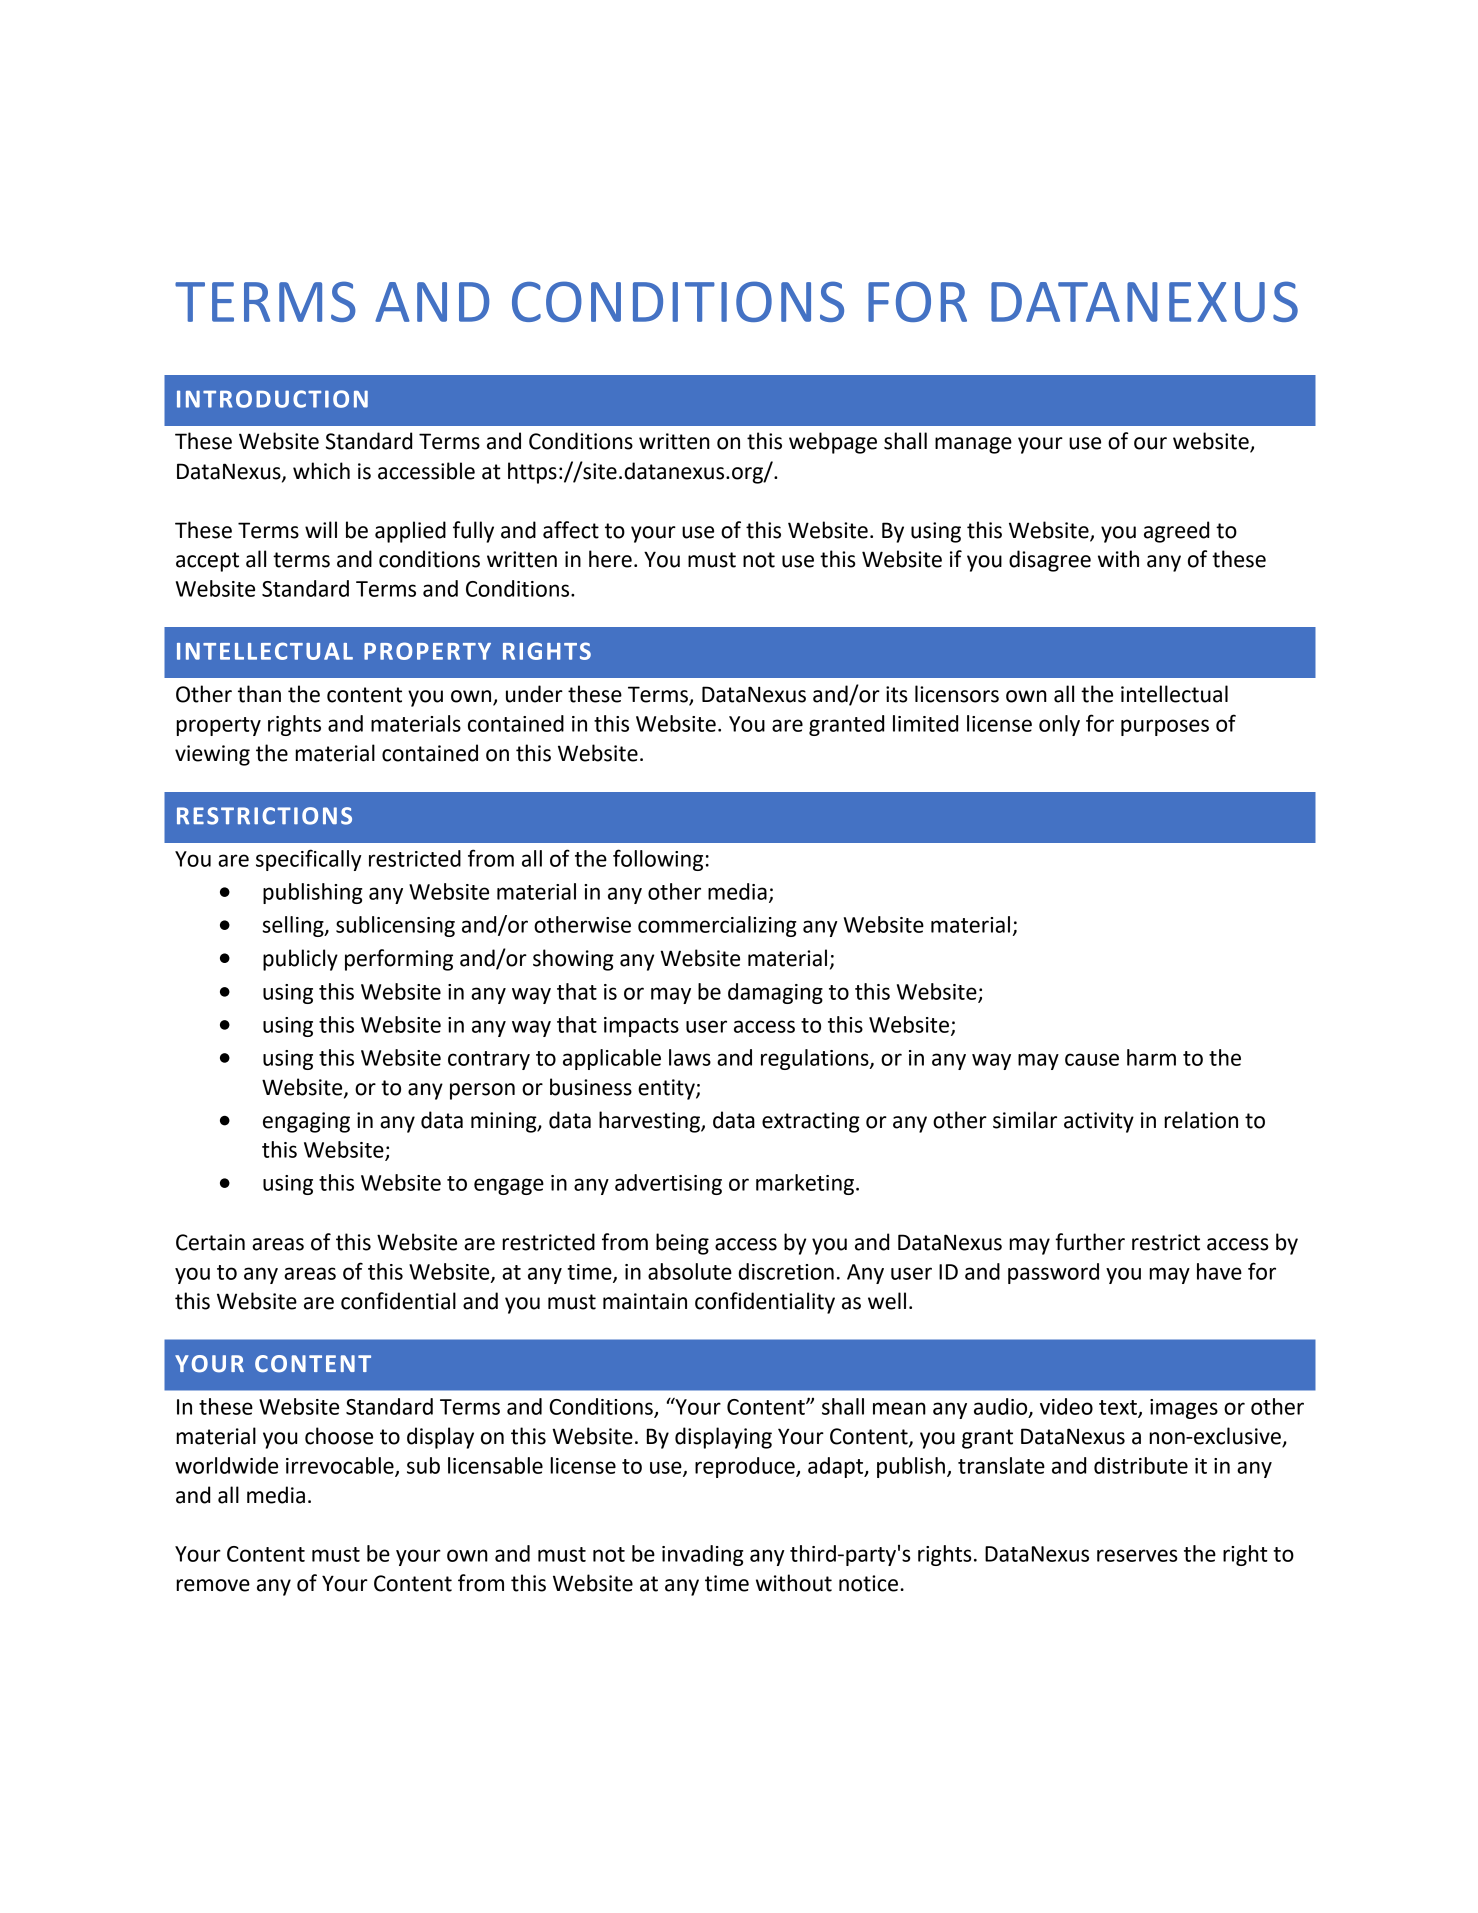 The height and width of the screenshot is (1913, 1478). I want to click on webpage, so click(833, 443).
